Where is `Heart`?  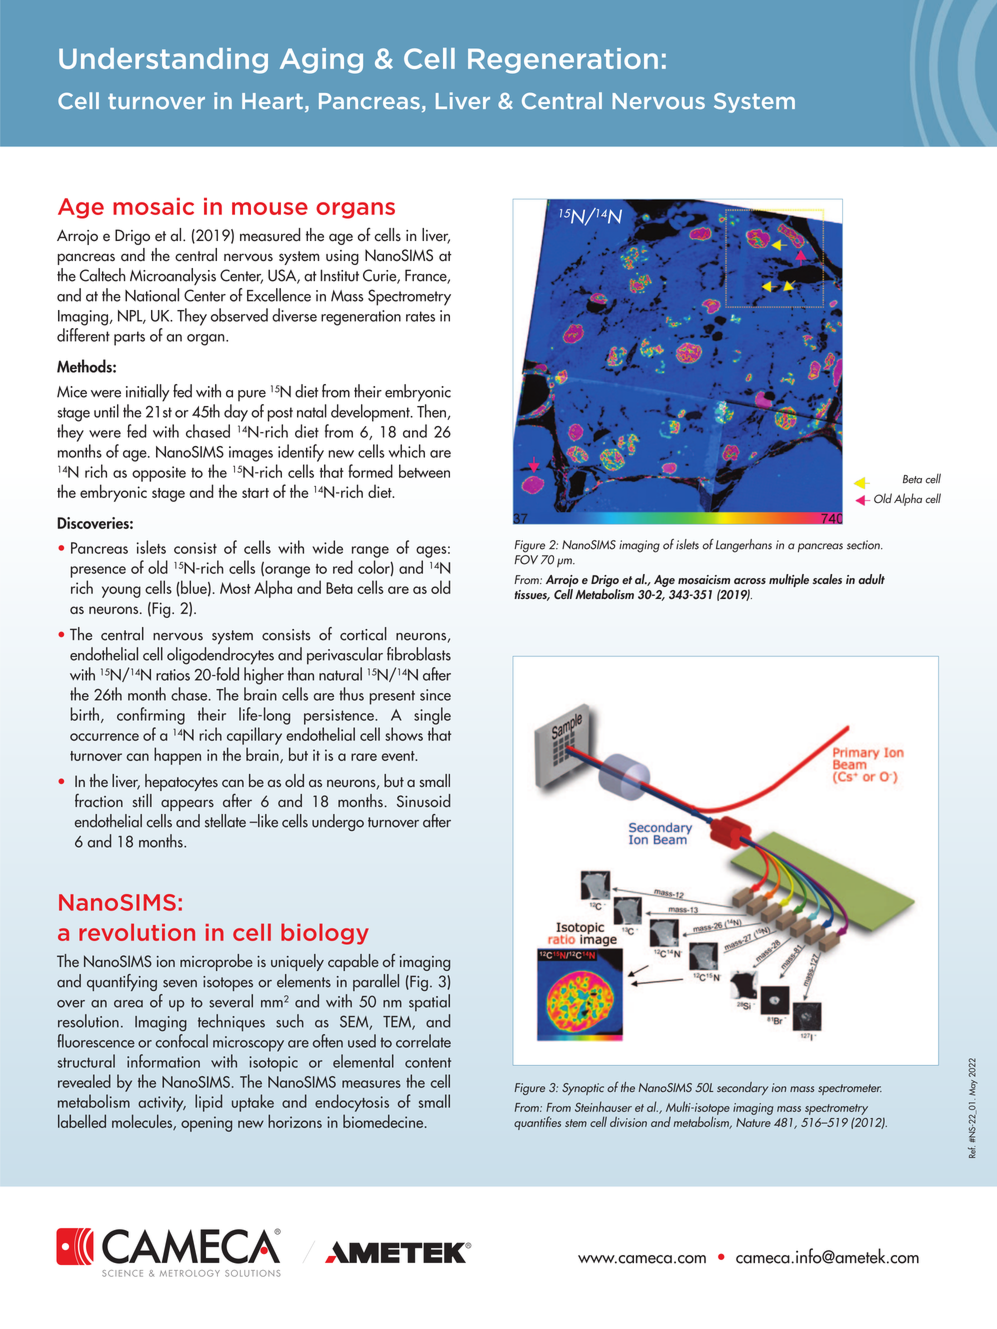
Heart is located at coordinates (272, 101).
